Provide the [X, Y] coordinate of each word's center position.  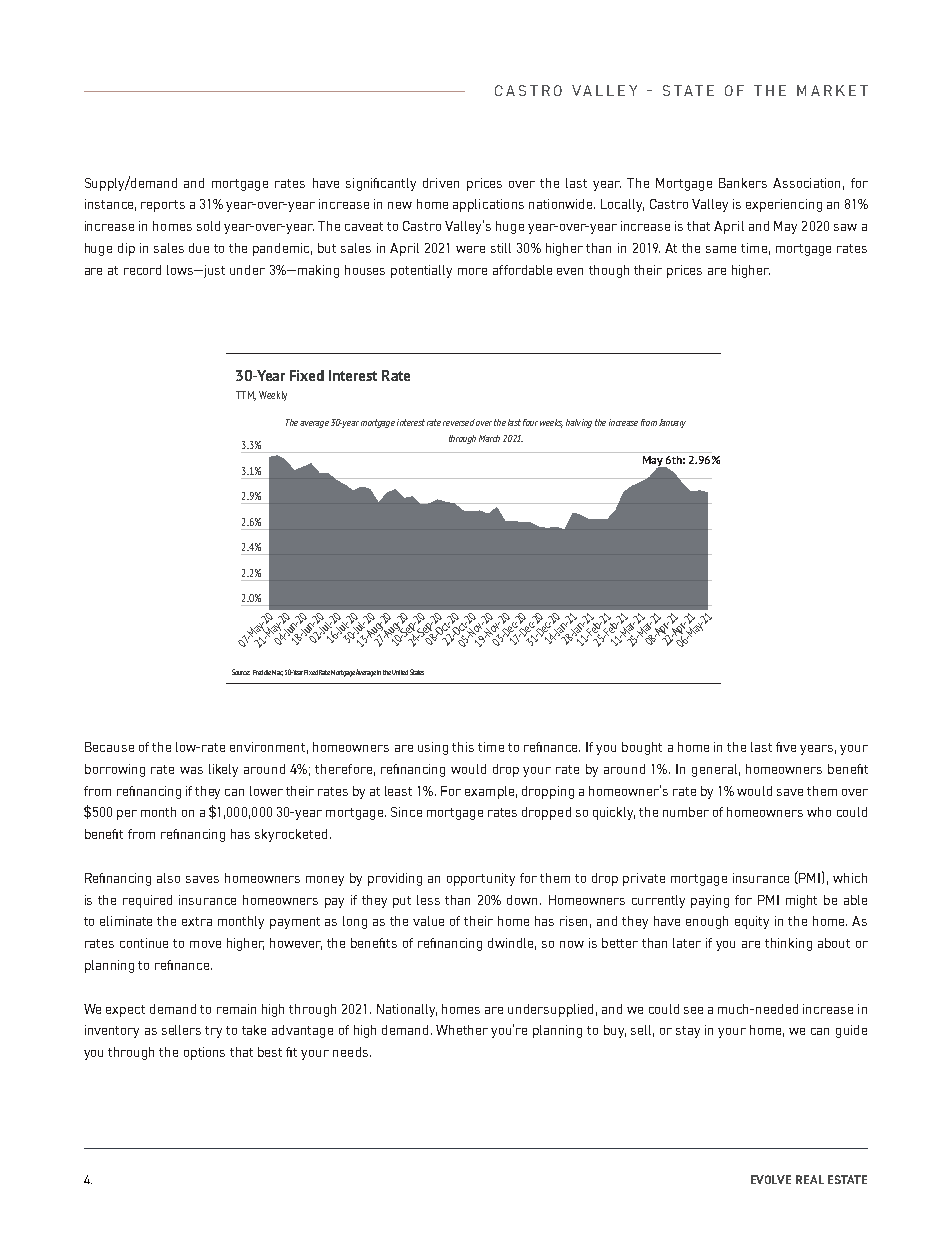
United [400, 672]
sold [208, 226]
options [204, 1053]
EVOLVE [771, 1179]
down [524, 900]
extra [197, 921]
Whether [462, 1030]
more [472, 271]
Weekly [273, 396]
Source [241, 672]
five [786, 747]
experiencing [784, 205]
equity [752, 922]
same [721, 249]
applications [488, 205]
